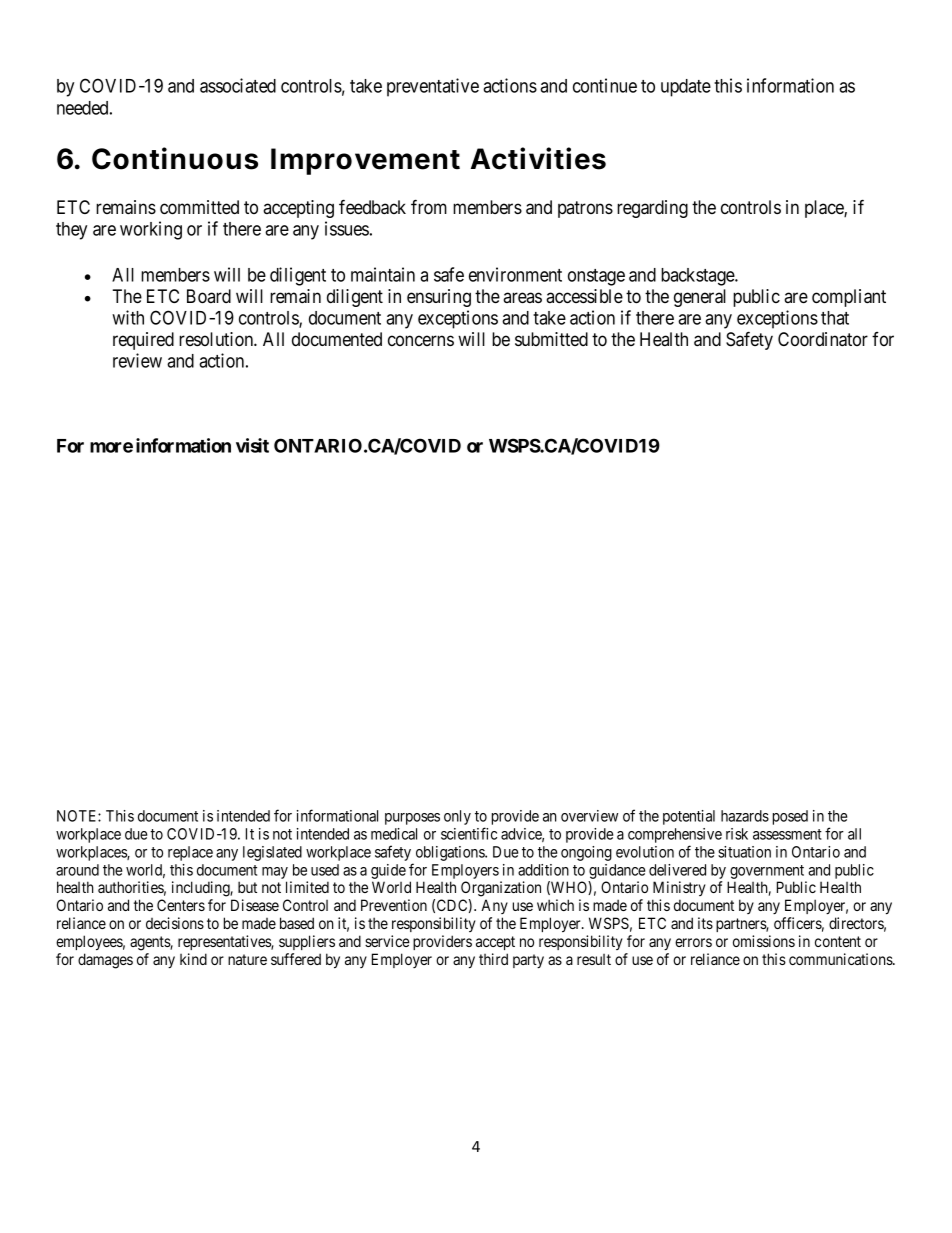  I want to click on update, so click(686, 88).
